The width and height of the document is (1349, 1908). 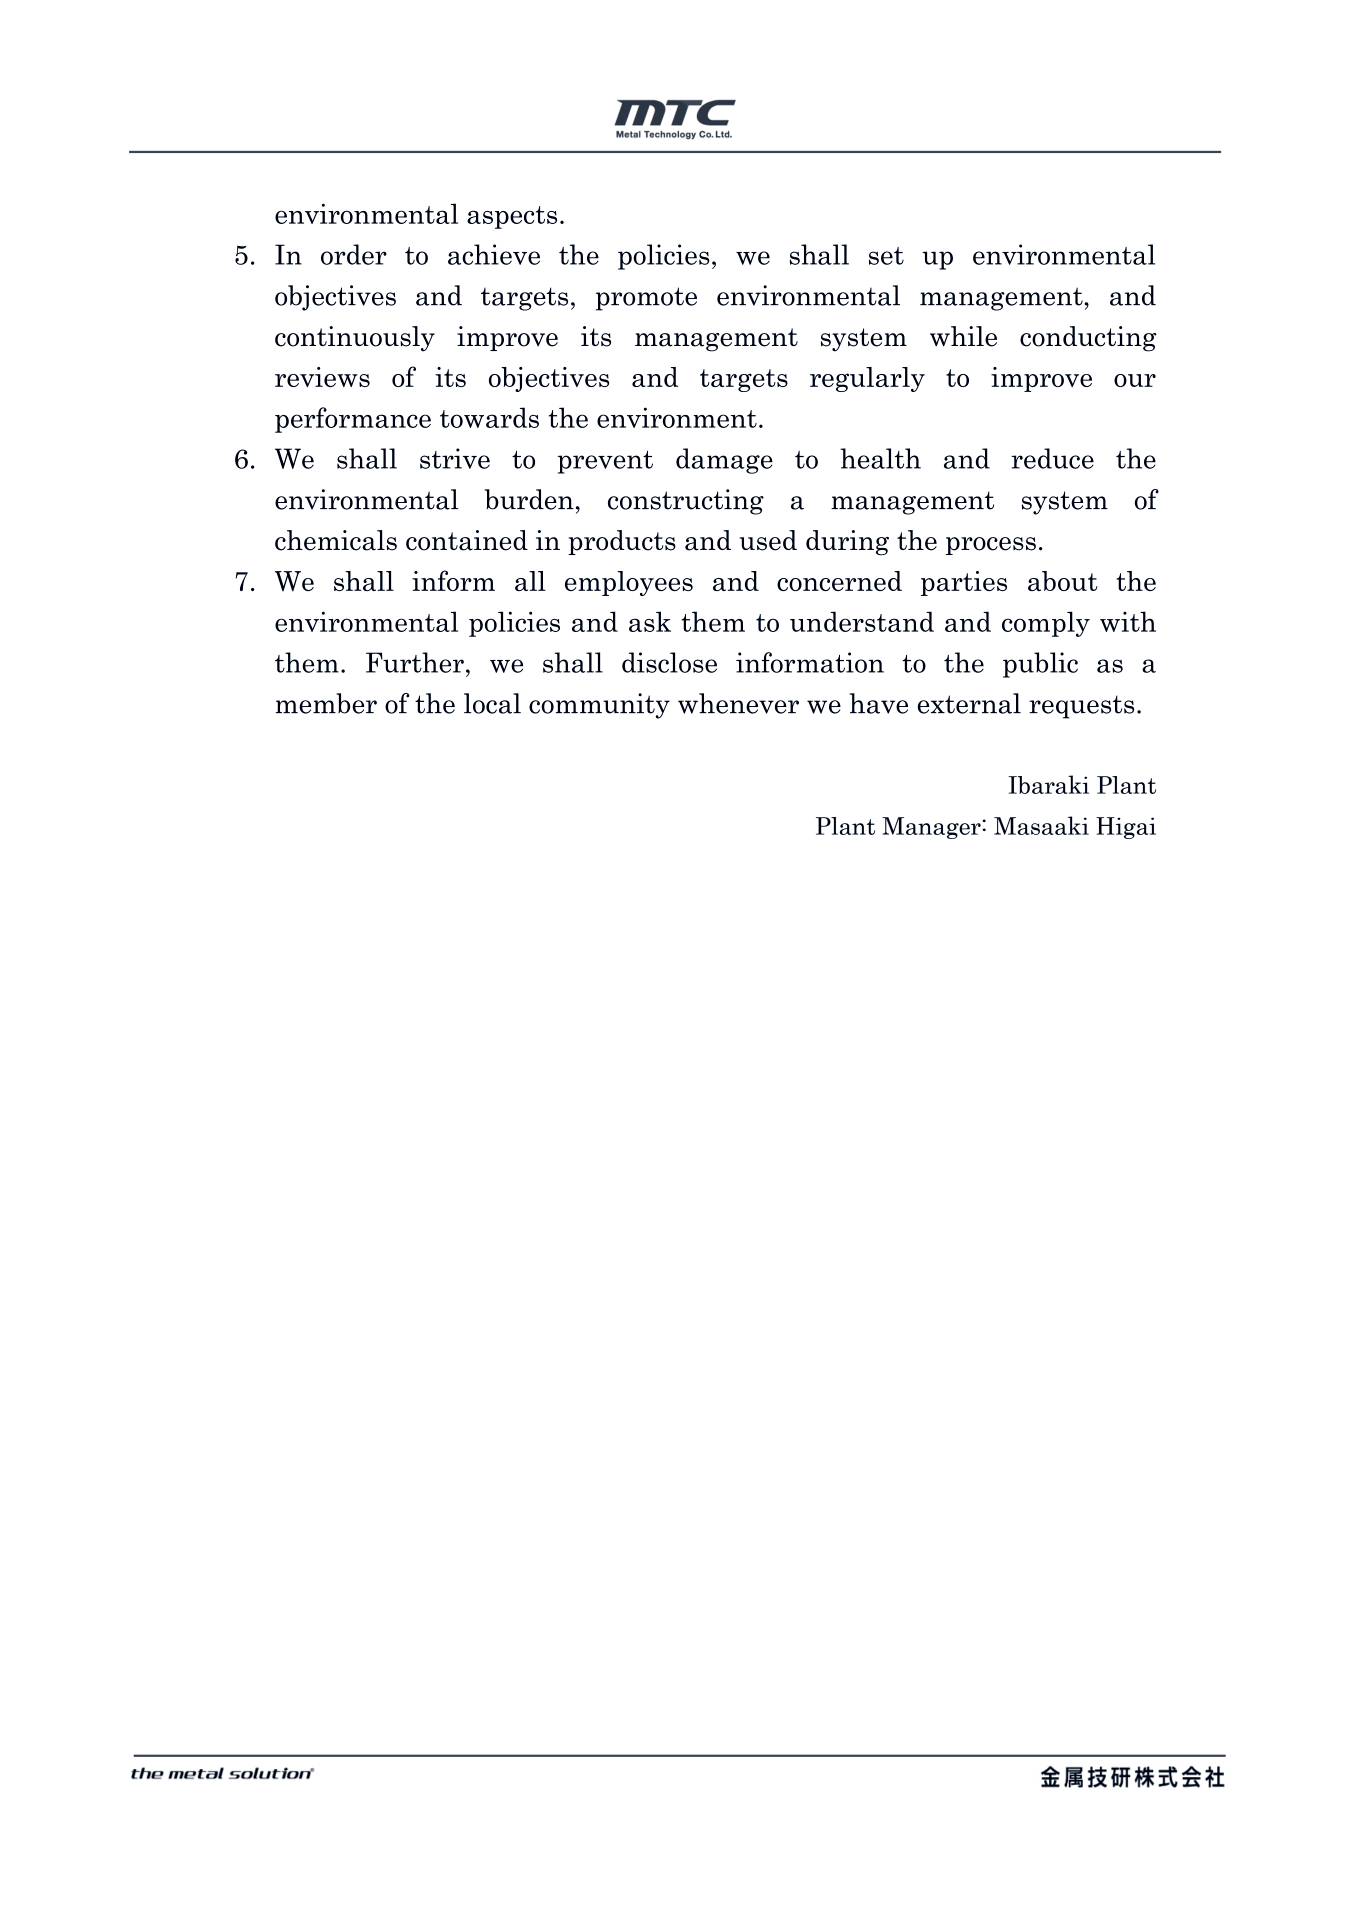 What do you see at coordinates (492, 703) in the document?
I see `local` at bounding box center [492, 703].
